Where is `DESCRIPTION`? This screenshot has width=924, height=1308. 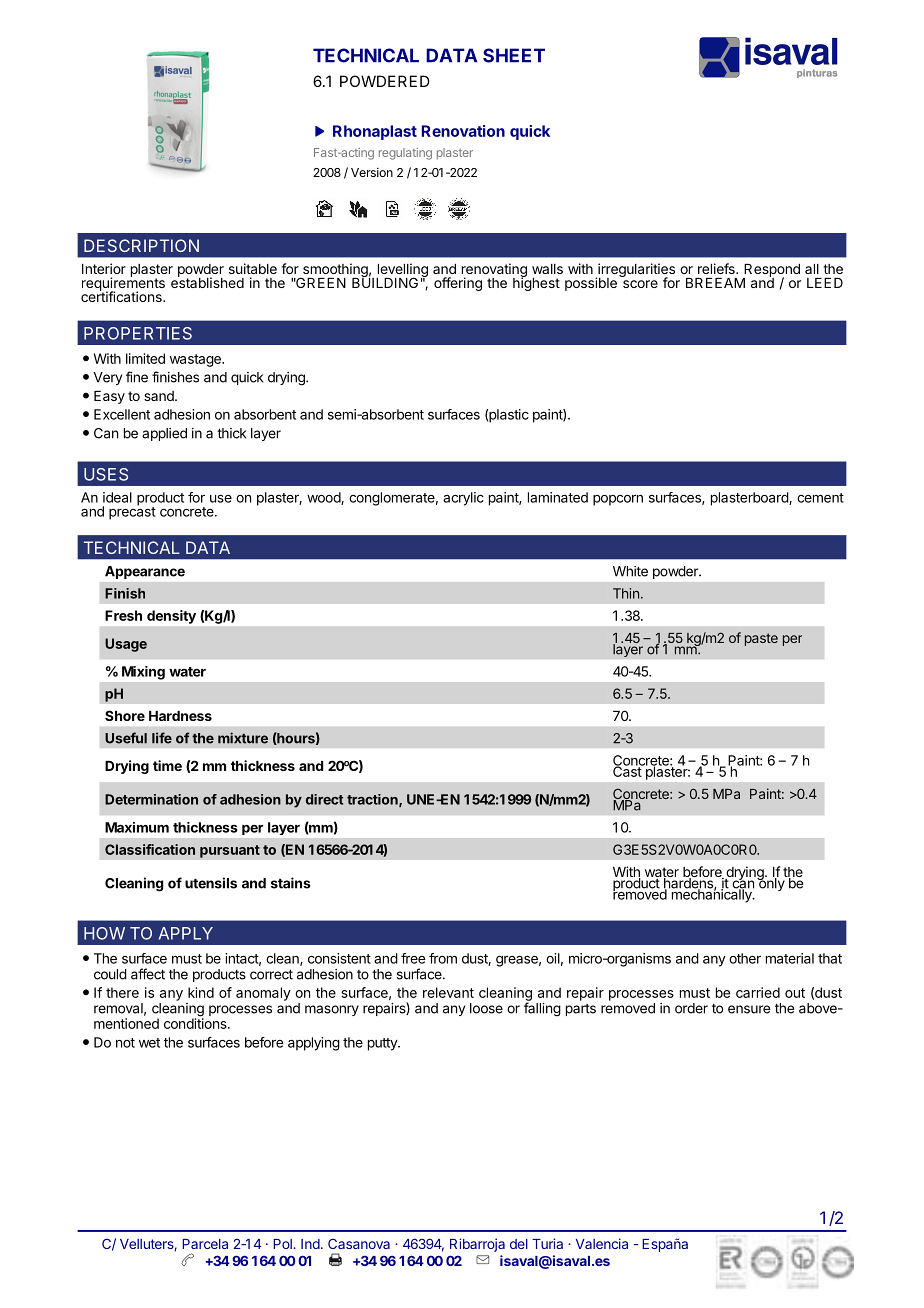 DESCRIPTION is located at coordinates (141, 245).
